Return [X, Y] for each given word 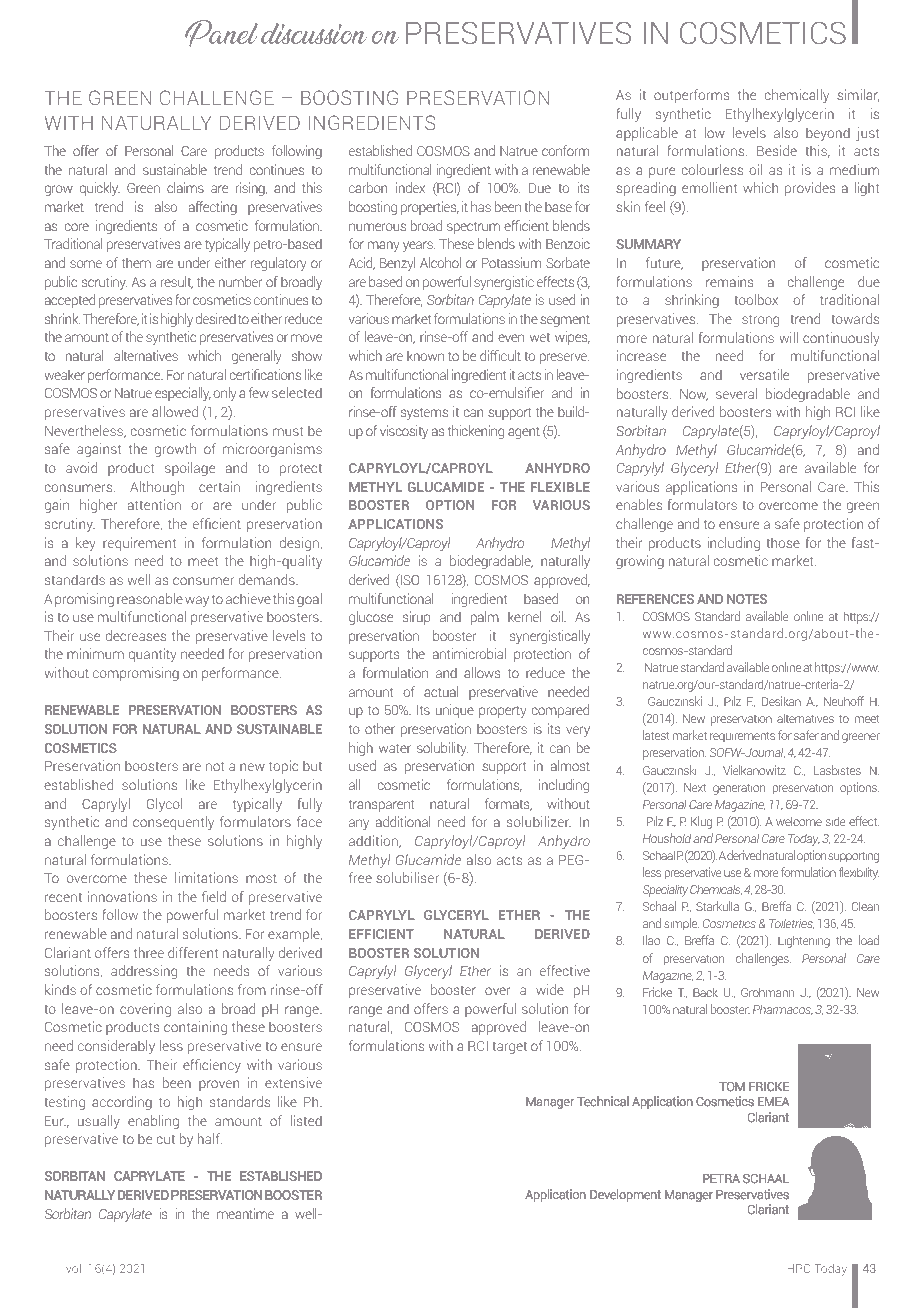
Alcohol [440, 262]
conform [565, 150]
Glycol [164, 805]
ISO [409, 581]
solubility [442, 749]
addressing [144, 972]
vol [74, 1268]
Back [705, 992]
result [177, 282]
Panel [221, 33]
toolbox [756, 299]
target [509, 1048]
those [783, 542]
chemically [796, 96]
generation [739, 789]
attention [154, 504]
